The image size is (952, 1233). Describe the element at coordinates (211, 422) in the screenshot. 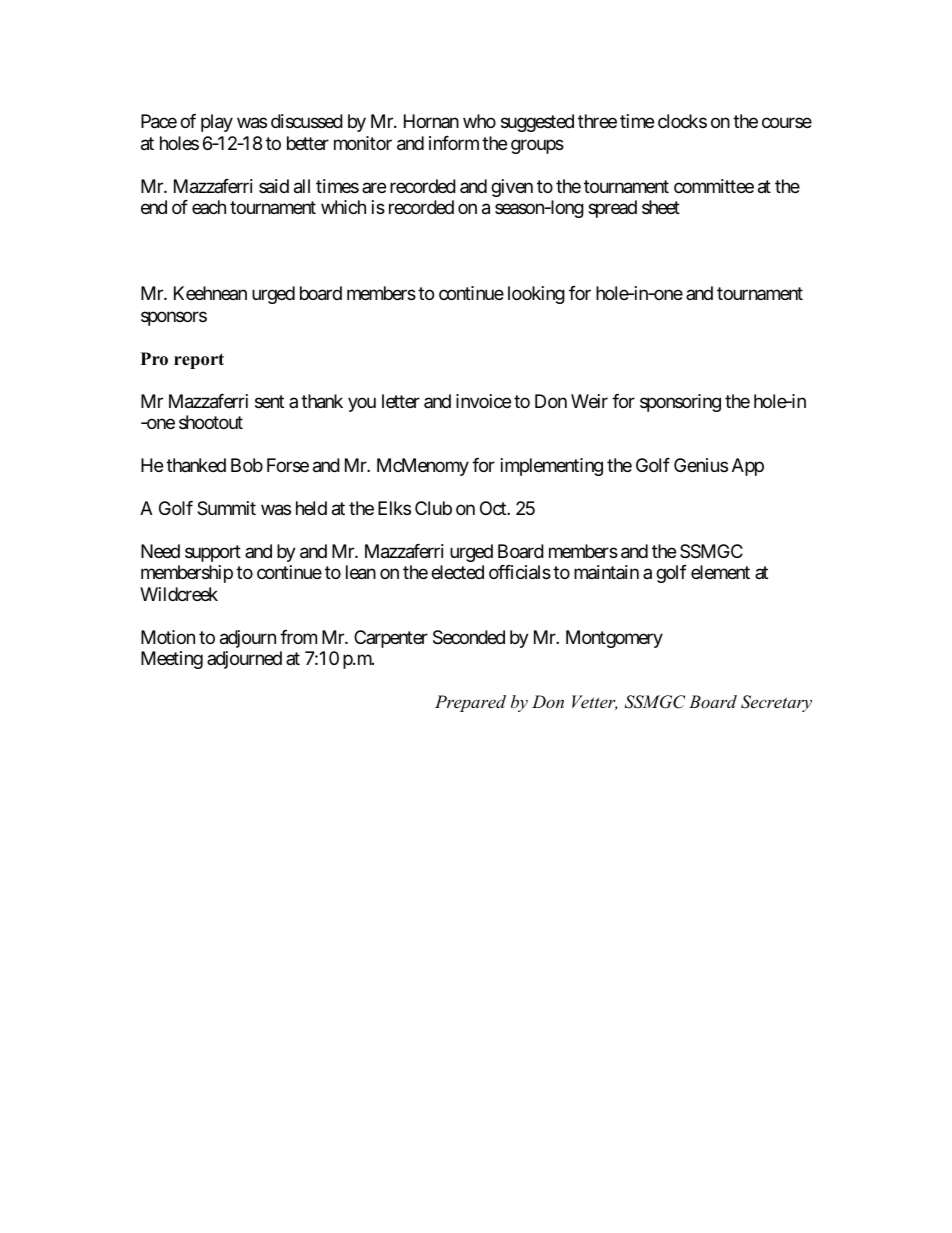

I see `shootout` at that location.
